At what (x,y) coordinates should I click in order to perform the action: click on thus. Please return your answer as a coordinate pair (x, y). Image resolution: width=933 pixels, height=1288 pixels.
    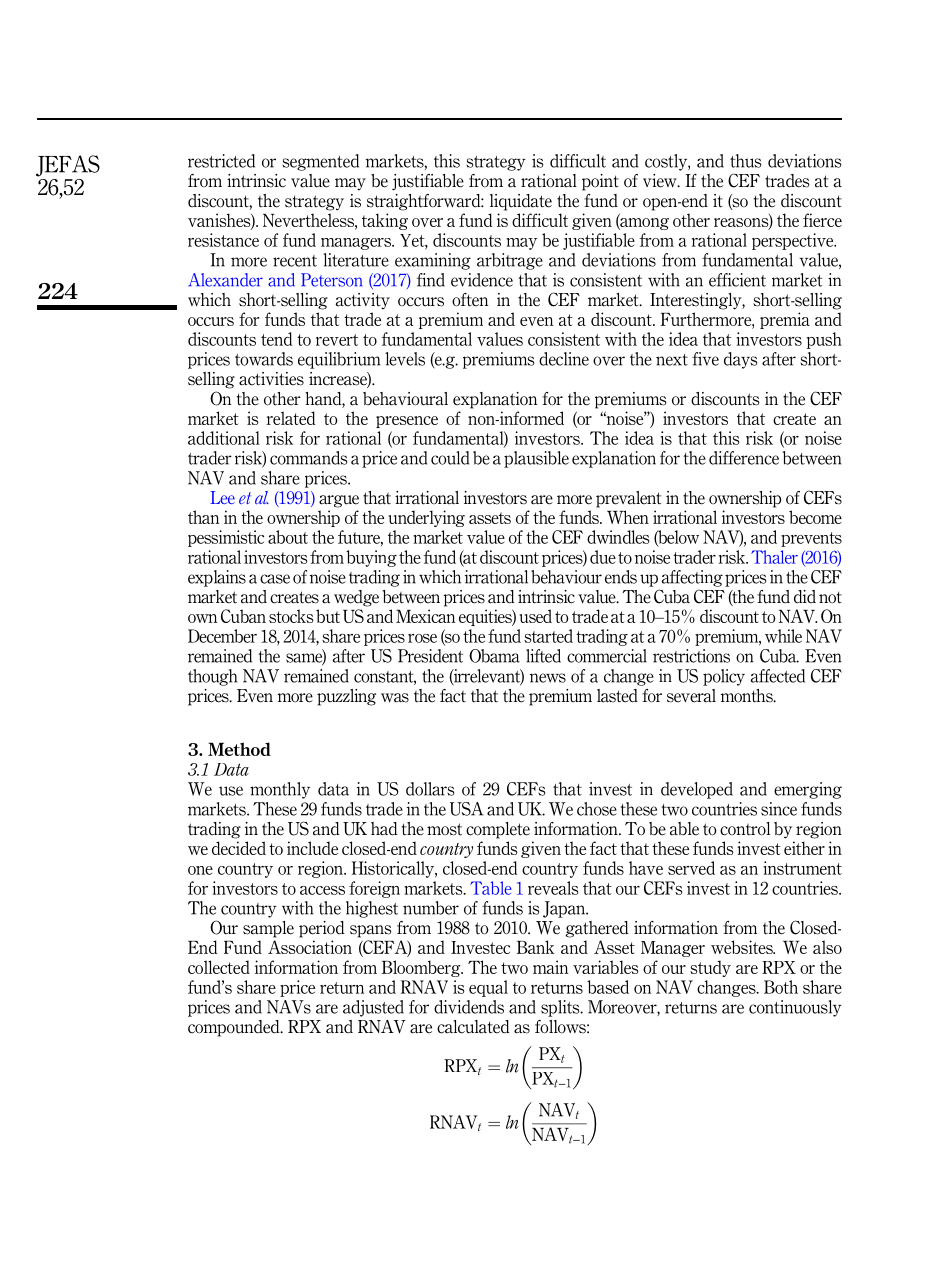
    Looking at the image, I should click on (745, 161).
